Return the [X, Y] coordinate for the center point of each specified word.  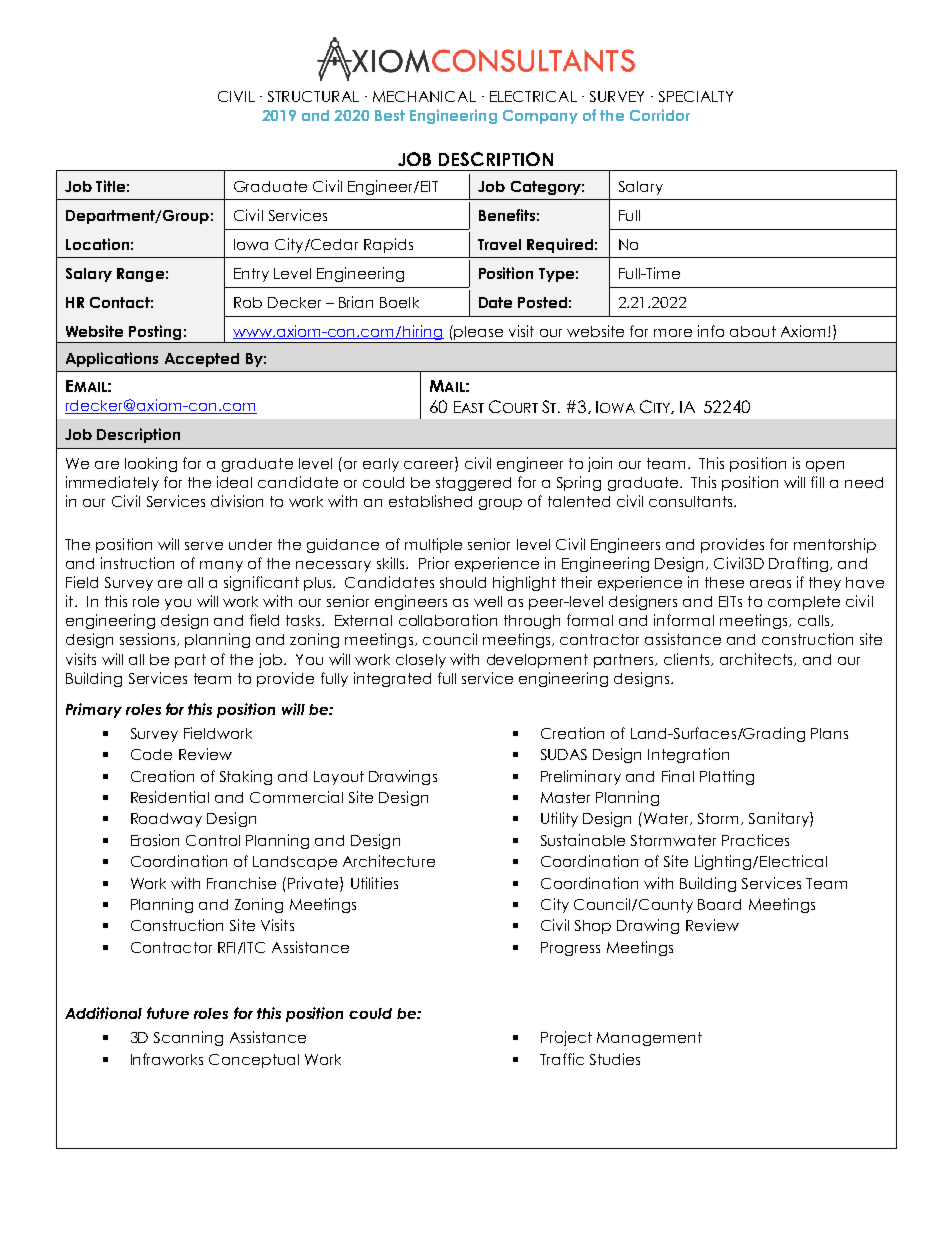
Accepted [202, 360]
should [463, 582]
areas [770, 584]
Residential [170, 797]
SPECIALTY [696, 96]
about [753, 331]
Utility [559, 819]
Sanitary [780, 819]
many [221, 566]
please [477, 332]
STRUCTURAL [313, 96]
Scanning [188, 1038]
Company [540, 117]
